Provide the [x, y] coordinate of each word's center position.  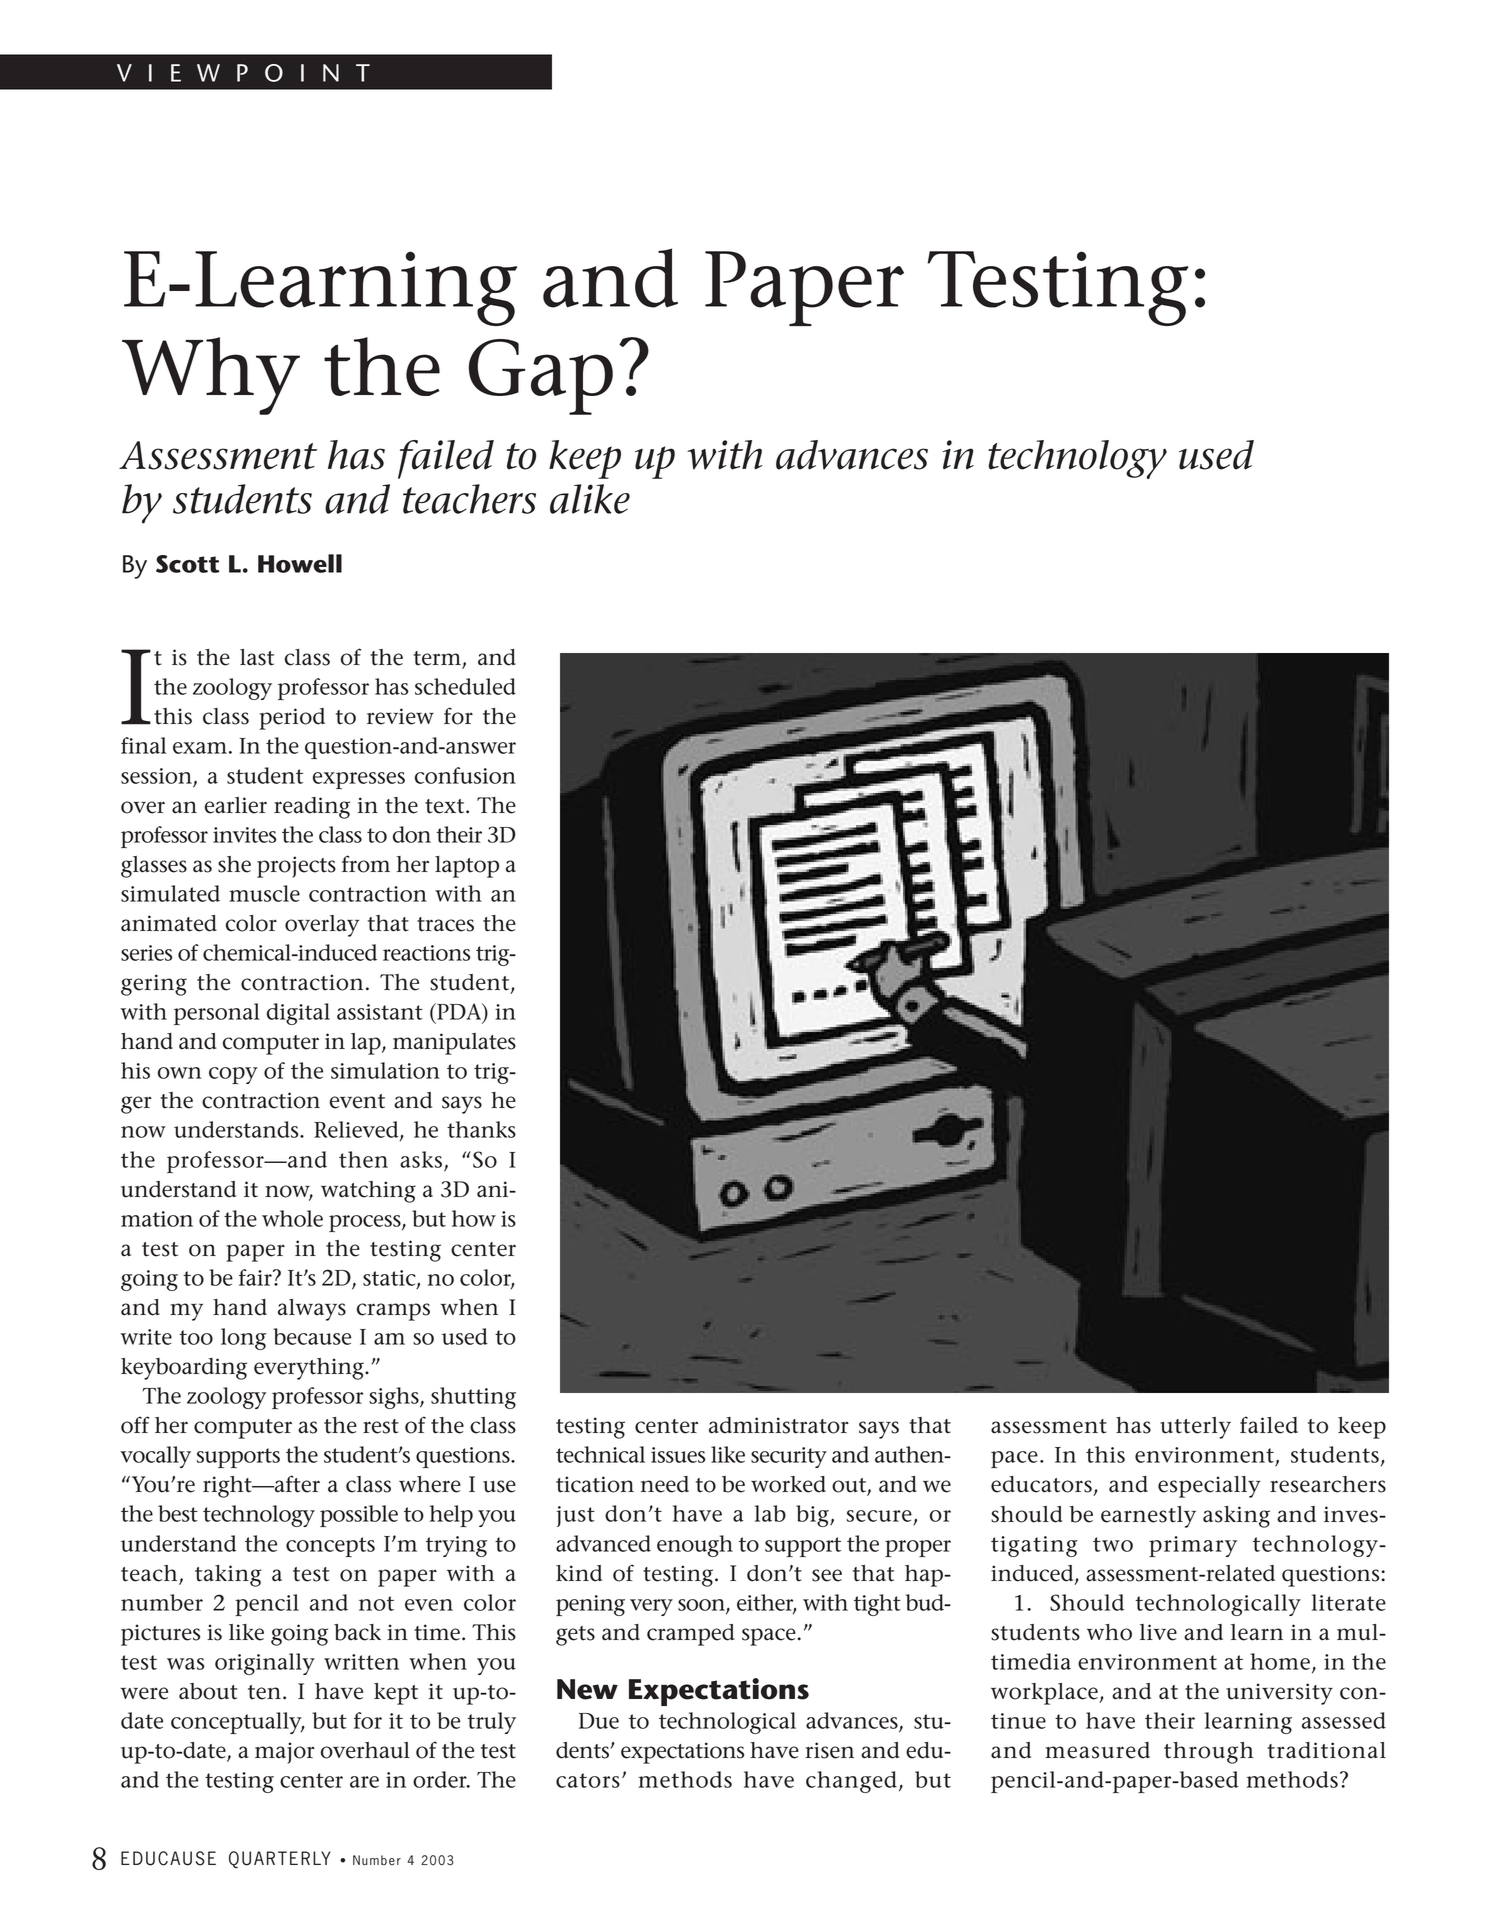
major [285, 1753]
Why [211, 376]
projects [296, 867]
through [1209, 1753]
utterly [1195, 1428]
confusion [465, 775]
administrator [779, 1425]
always [312, 1310]
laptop [467, 867]
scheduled [465, 686]
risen [829, 1750]
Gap [541, 377]
